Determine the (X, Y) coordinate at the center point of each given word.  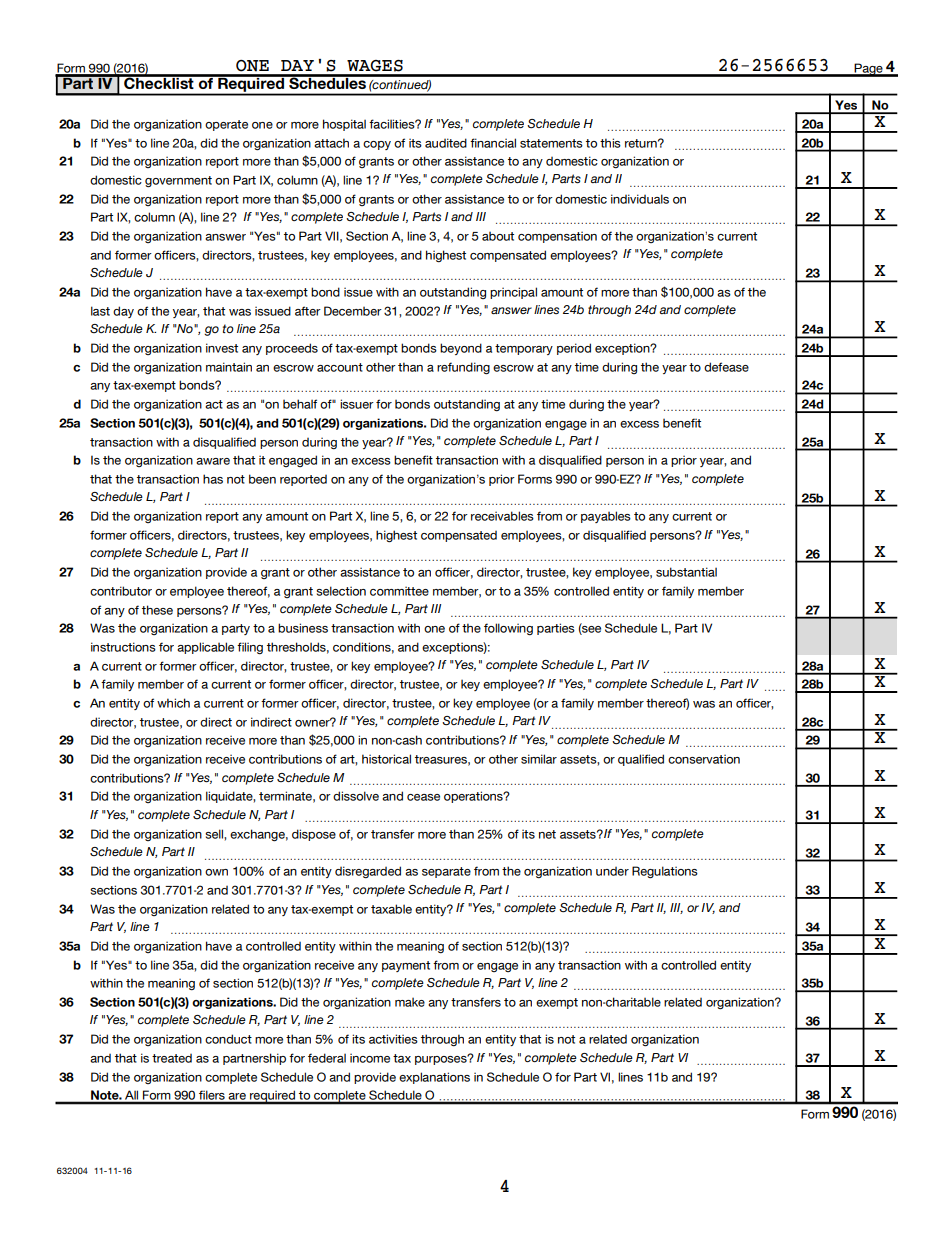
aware (213, 461)
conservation (704, 759)
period (574, 349)
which (173, 703)
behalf (300, 404)
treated (172, 1058)
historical (386, 759)
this (610, 143)
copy (377, 145)
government (178, 182)
